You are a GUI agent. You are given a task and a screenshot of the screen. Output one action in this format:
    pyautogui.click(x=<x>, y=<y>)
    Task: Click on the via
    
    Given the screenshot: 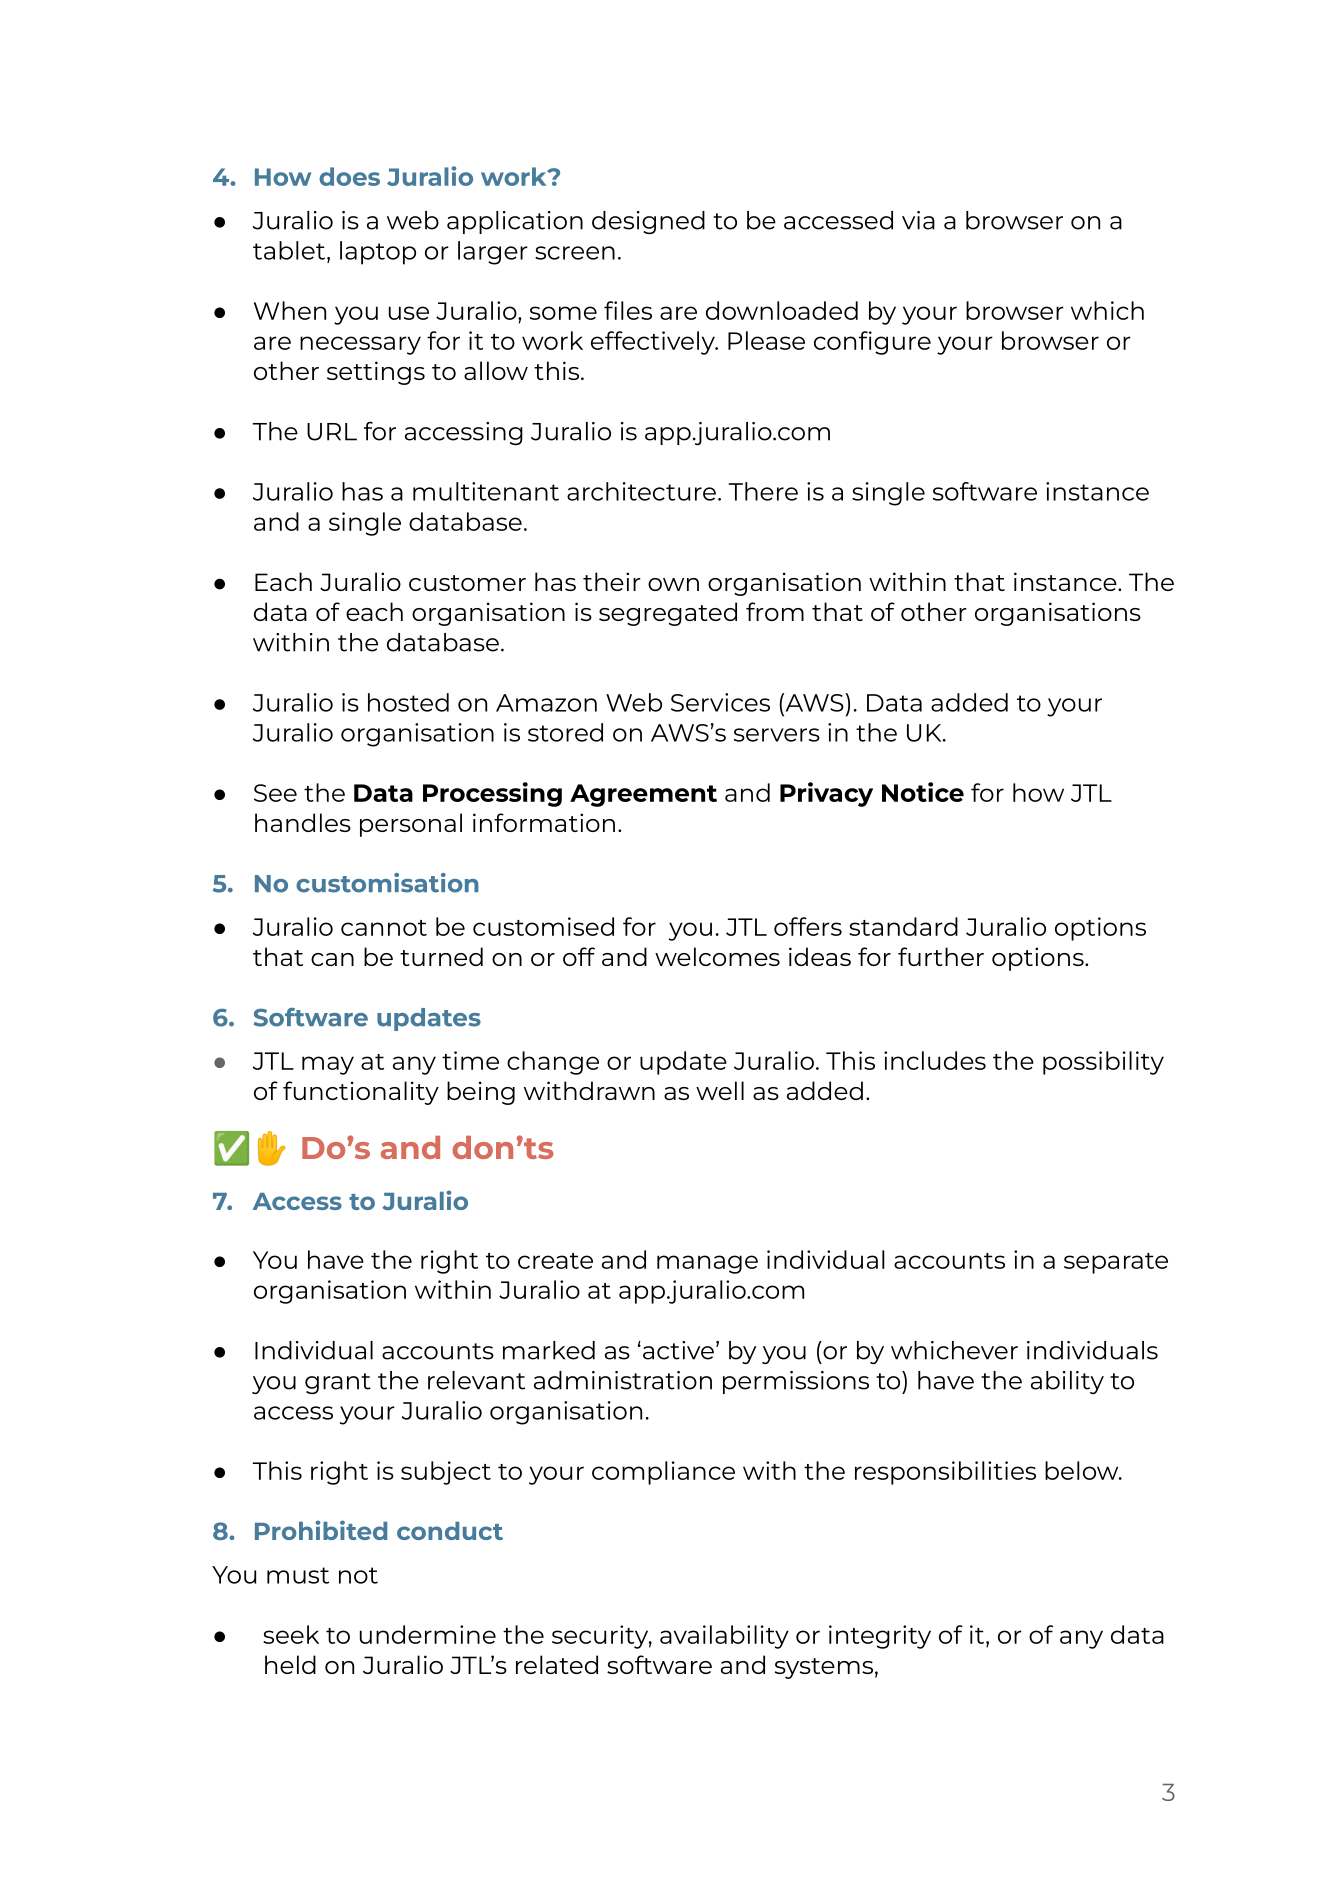 What is the action you would take?
    pyautogui.click(x=918, y=220)
